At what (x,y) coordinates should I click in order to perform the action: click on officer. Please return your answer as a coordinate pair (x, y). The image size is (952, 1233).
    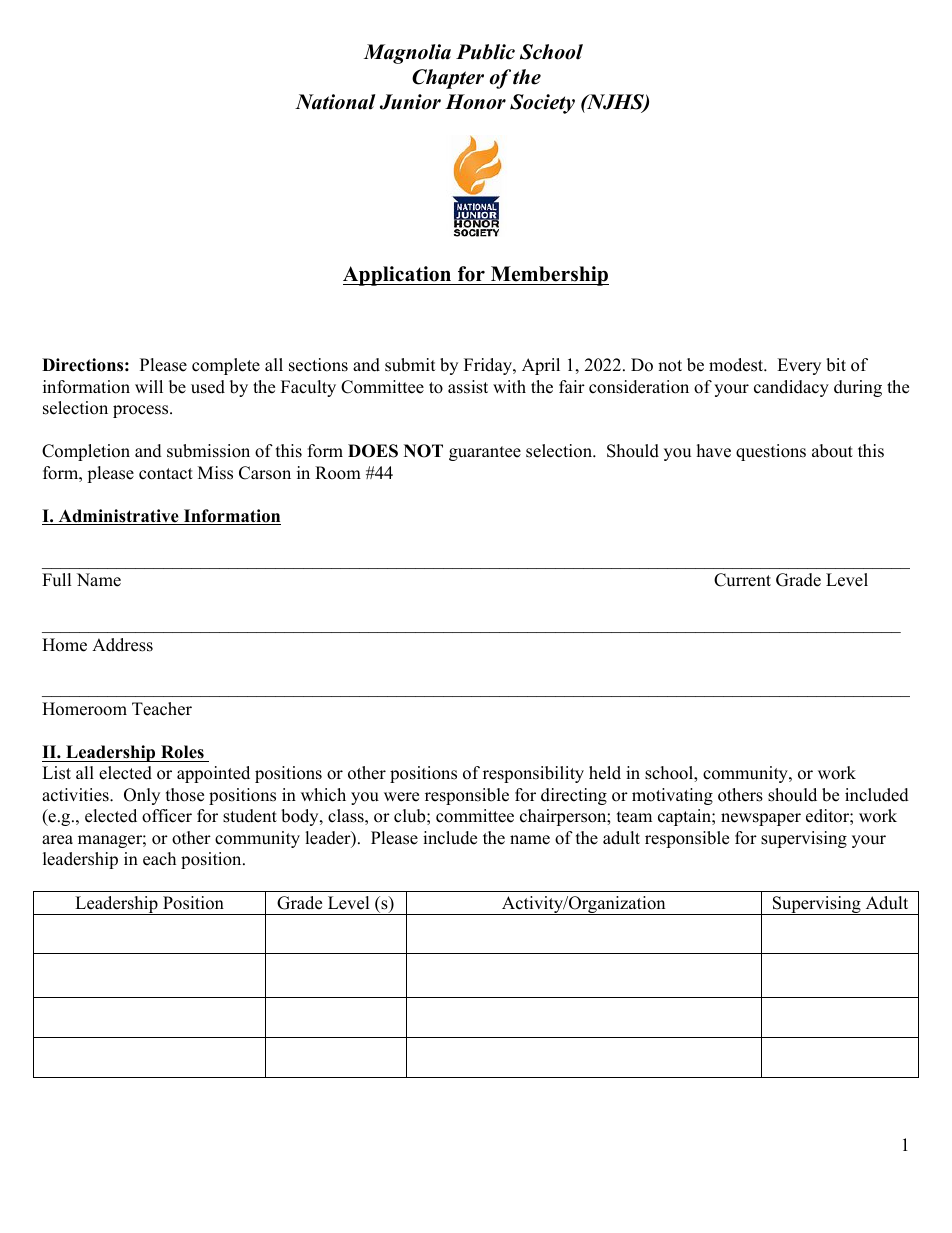
    Looking at the image, I should click on (167, 816).
